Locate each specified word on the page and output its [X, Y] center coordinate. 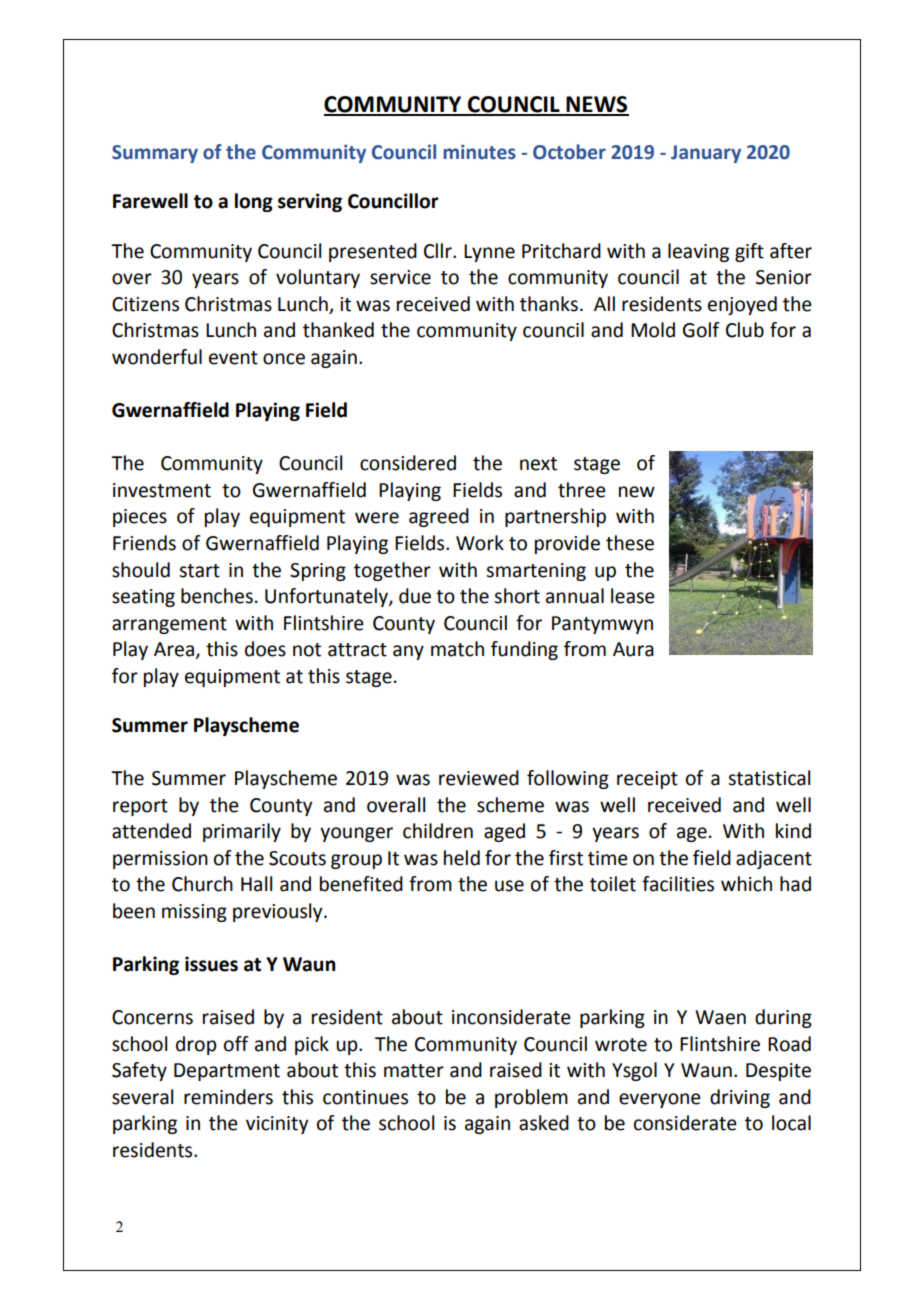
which [746, 884]
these [630, 543]
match [457, 649]
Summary [155, 154]
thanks [549, 304]
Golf [701, 330]
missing [194, 913]
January [706, 154]
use [509, 886]
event [233, 358]
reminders [228, 1097]
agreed [439, 517]
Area [174, 649]
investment [162, 490]
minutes [480, 152]
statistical [769, 778]
